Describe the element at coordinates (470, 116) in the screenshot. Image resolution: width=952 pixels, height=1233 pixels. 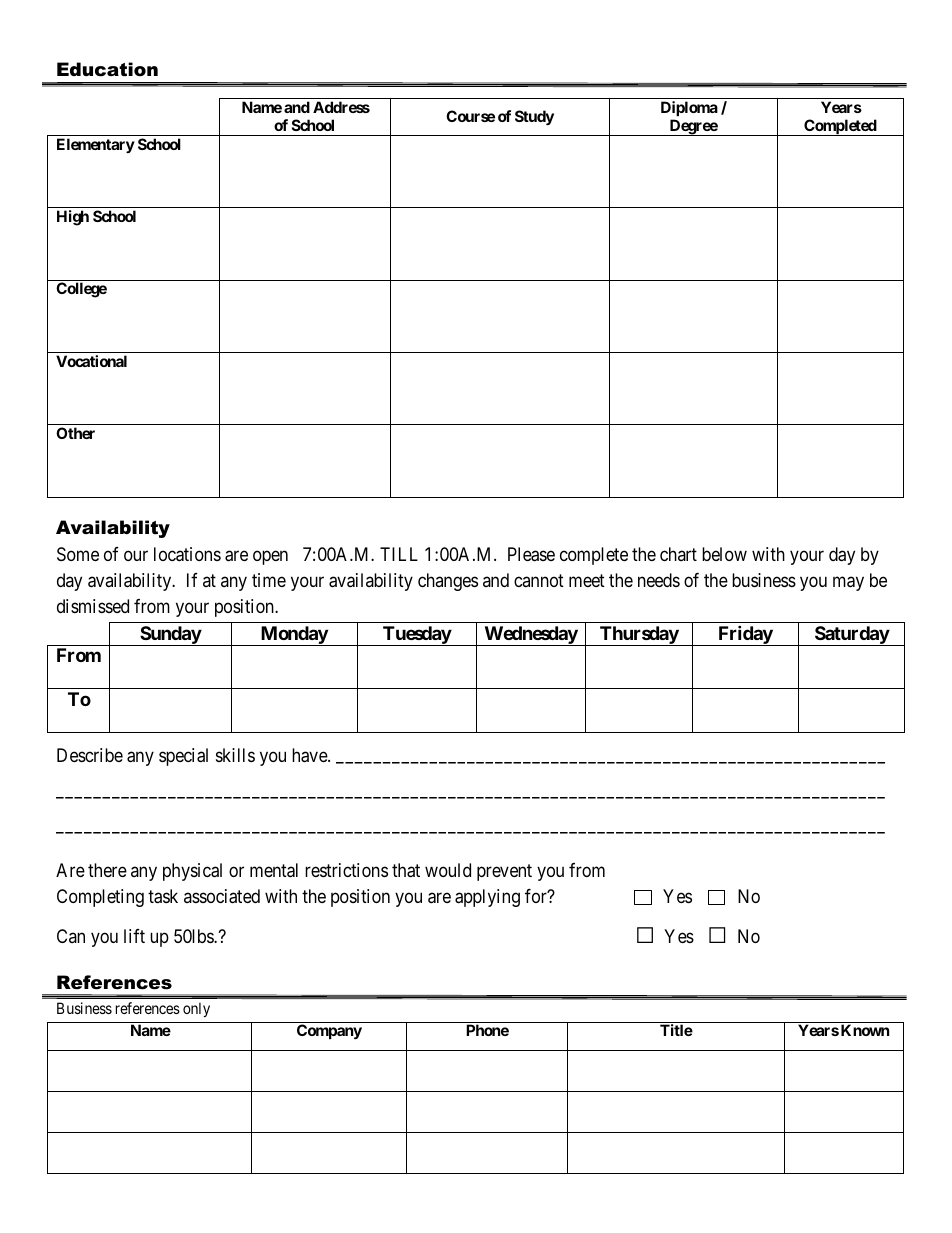
I see `Course` at that location.
